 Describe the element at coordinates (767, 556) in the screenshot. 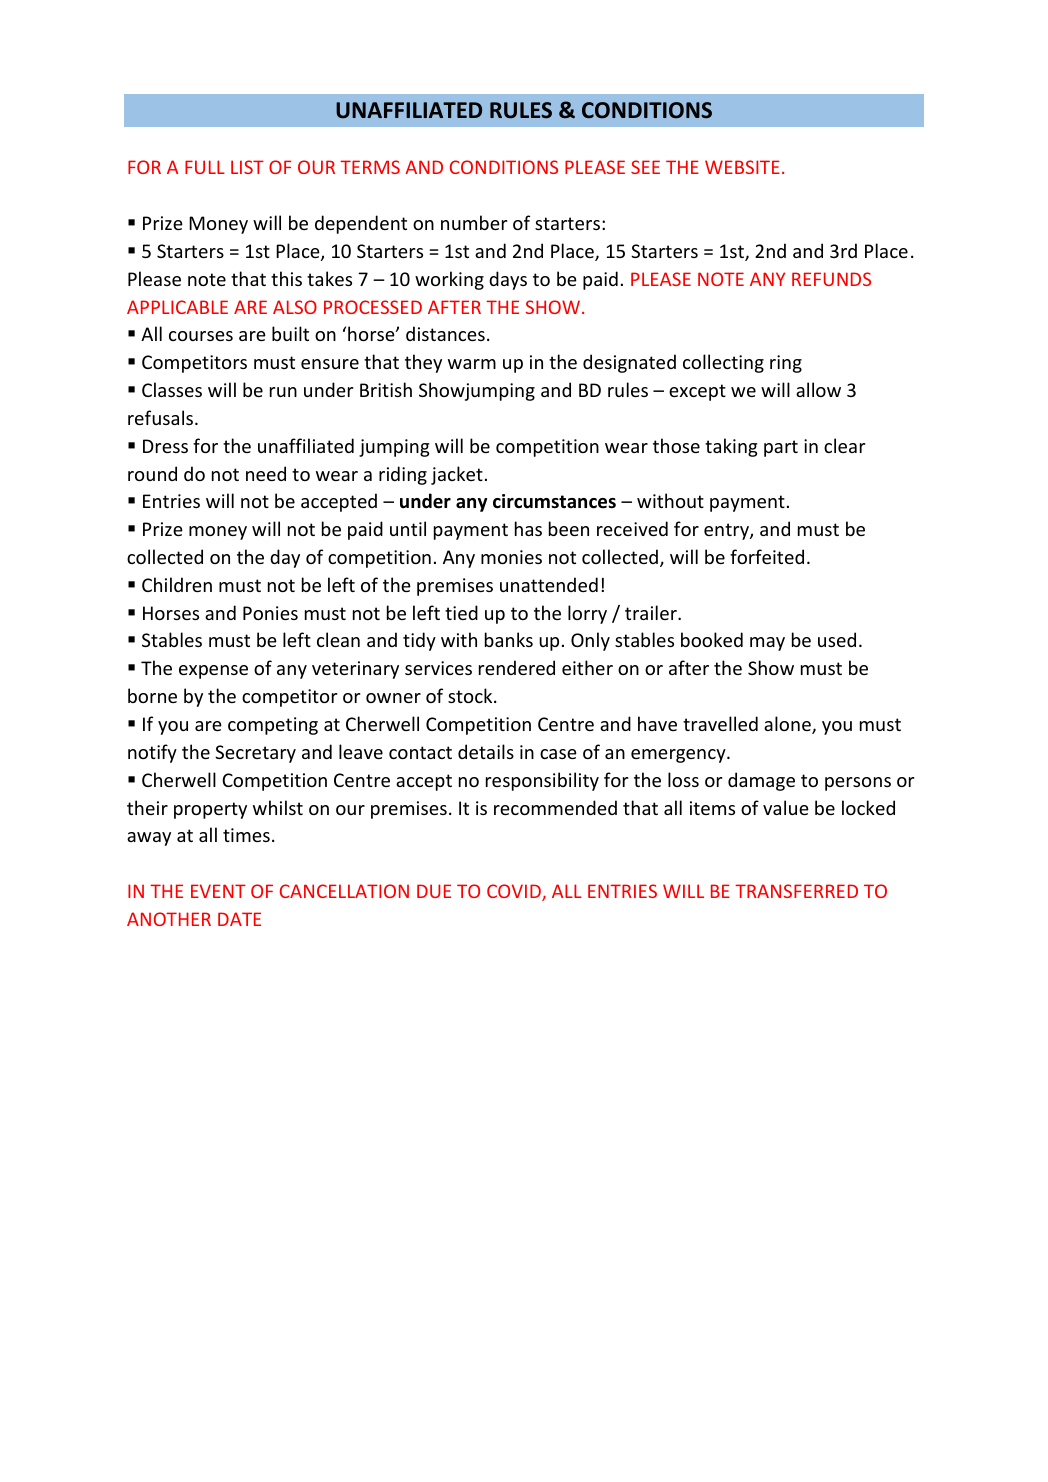

I see `forfeited` at that location.
